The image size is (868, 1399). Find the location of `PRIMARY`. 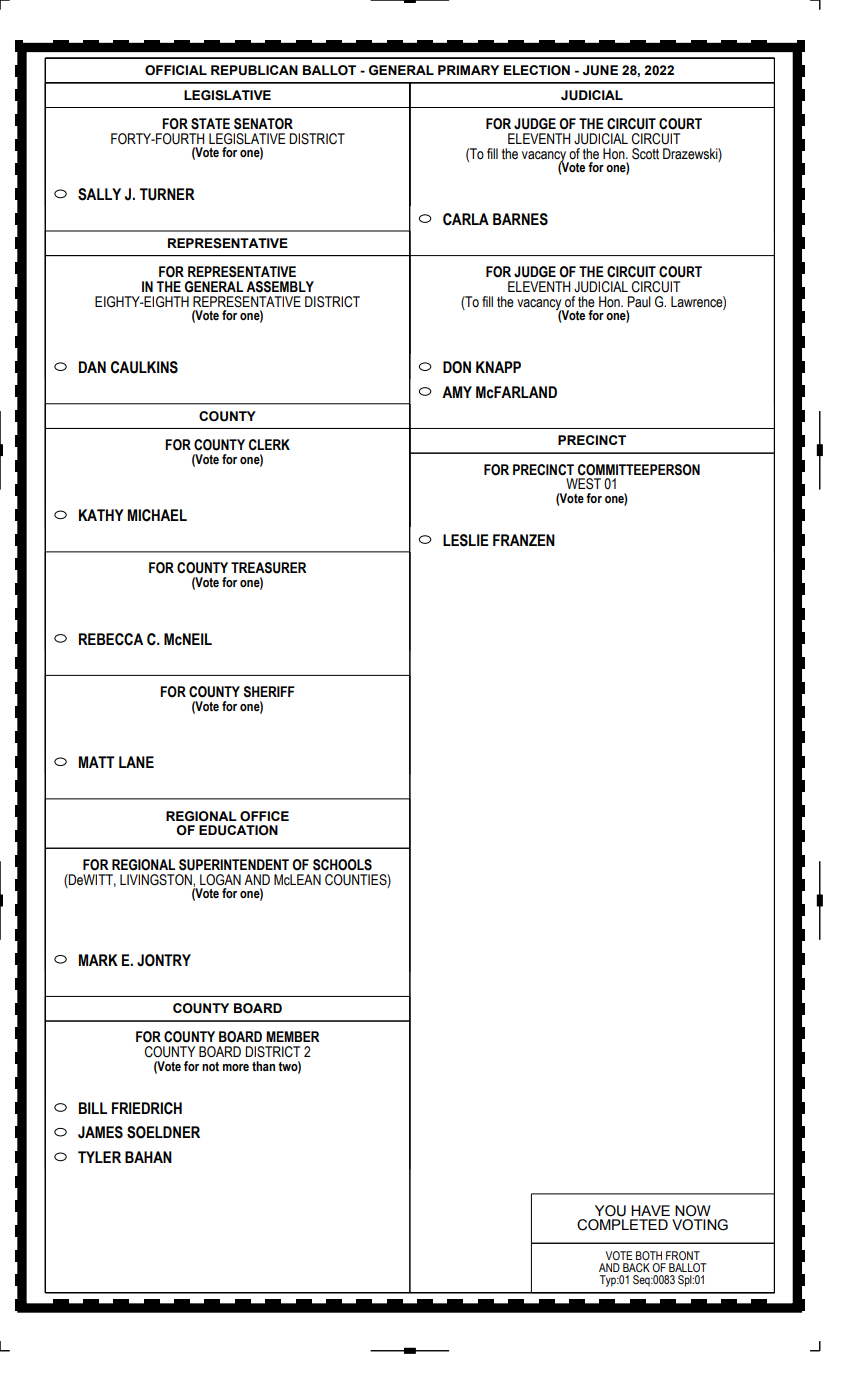

PRIMARY is located at coordinates (468, 70).
